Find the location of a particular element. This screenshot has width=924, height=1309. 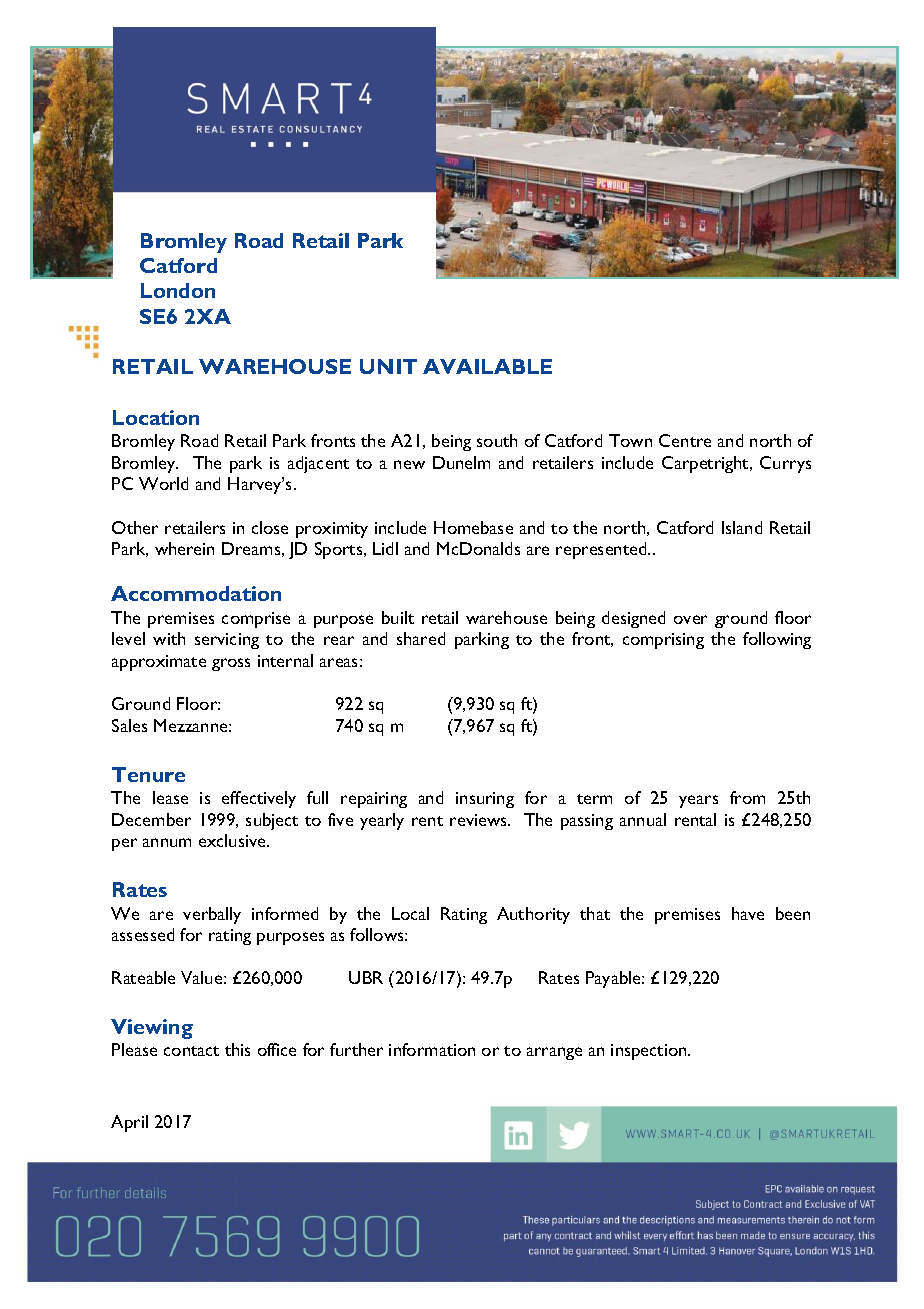

contact is located at coordinates (191, 1051).
